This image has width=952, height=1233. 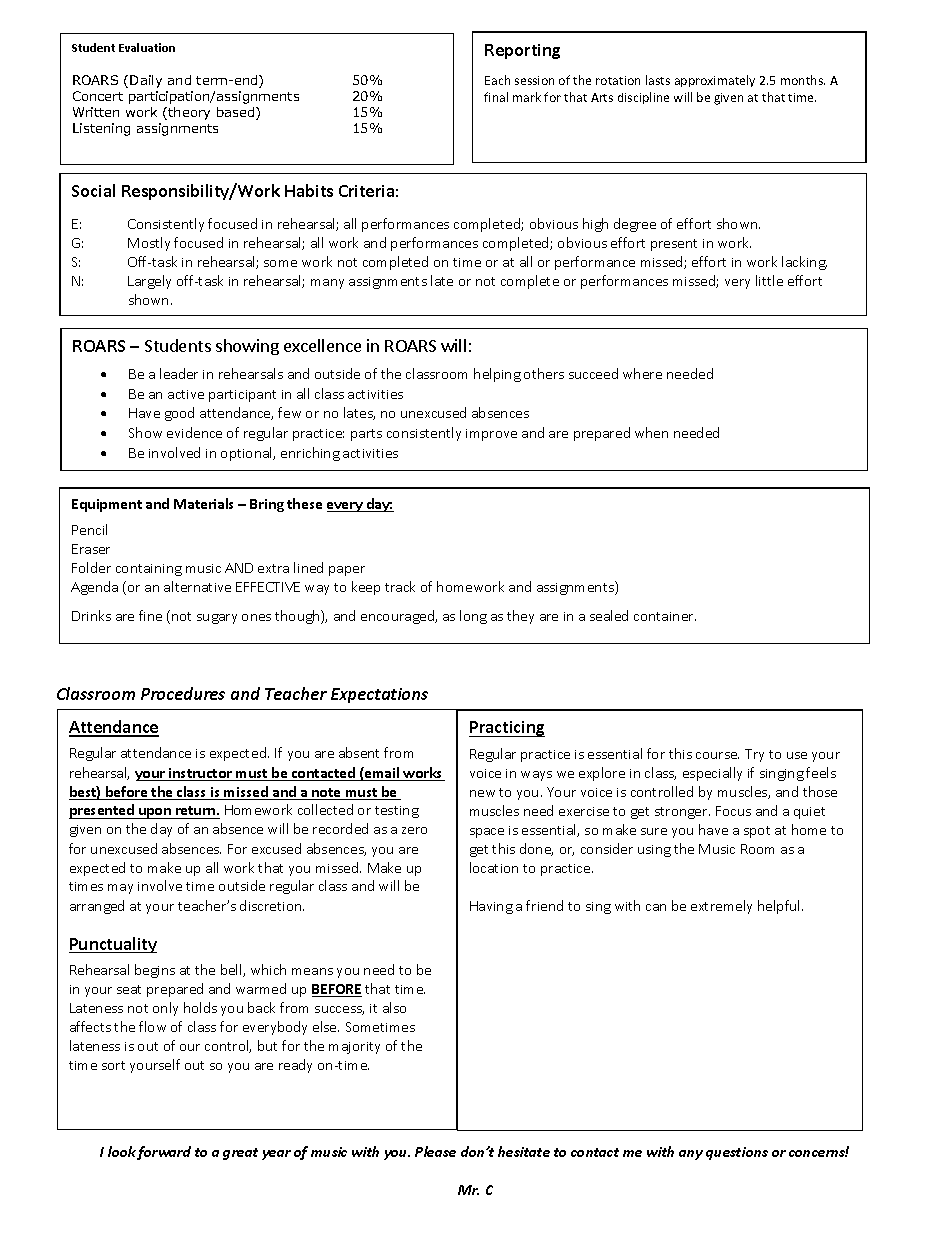 I want to click on Please, so click(x=435, y=1151).
